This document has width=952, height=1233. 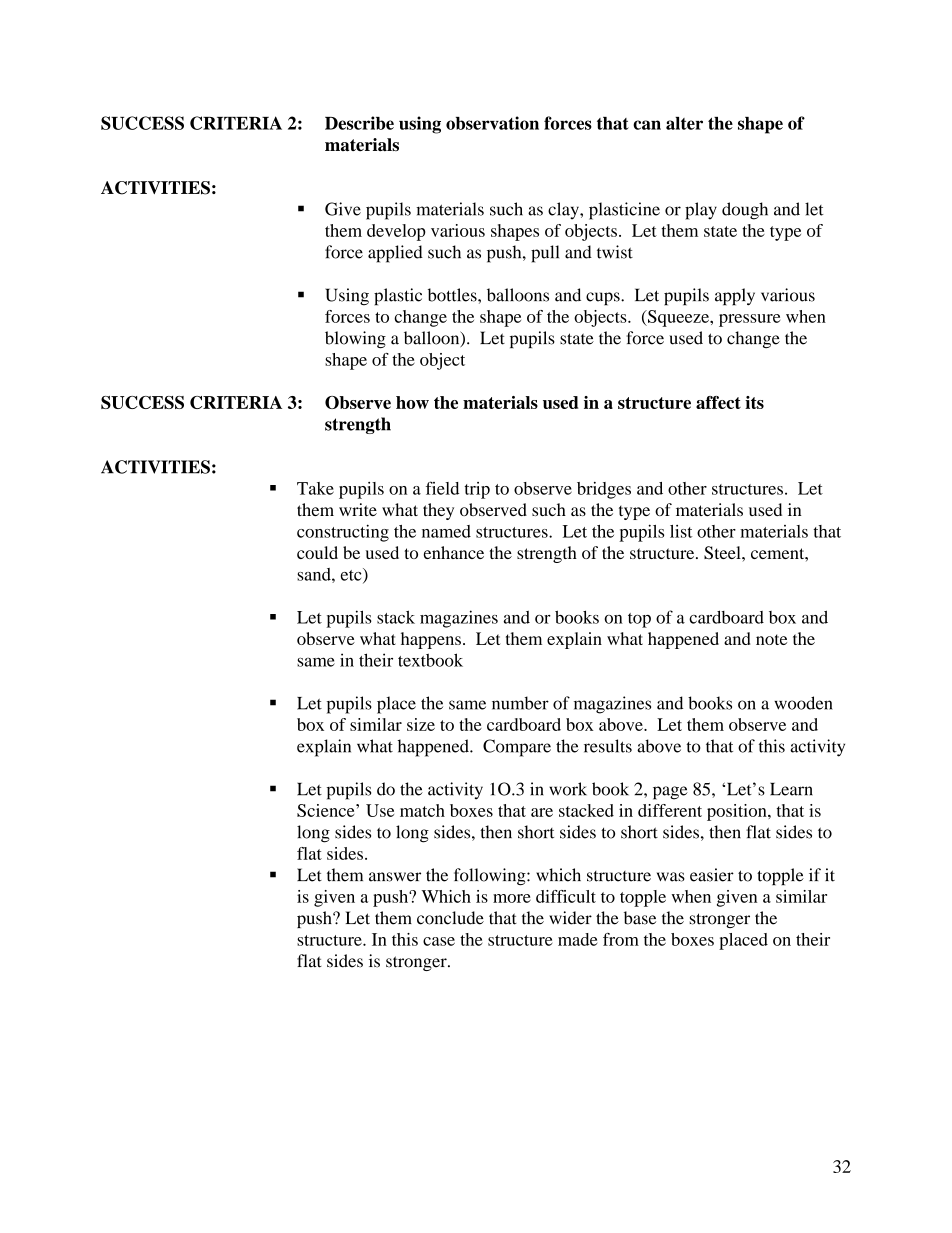 What do you see at coordinates (754, 402) in the document?
I see `its` at bounding box center [754, 402].
